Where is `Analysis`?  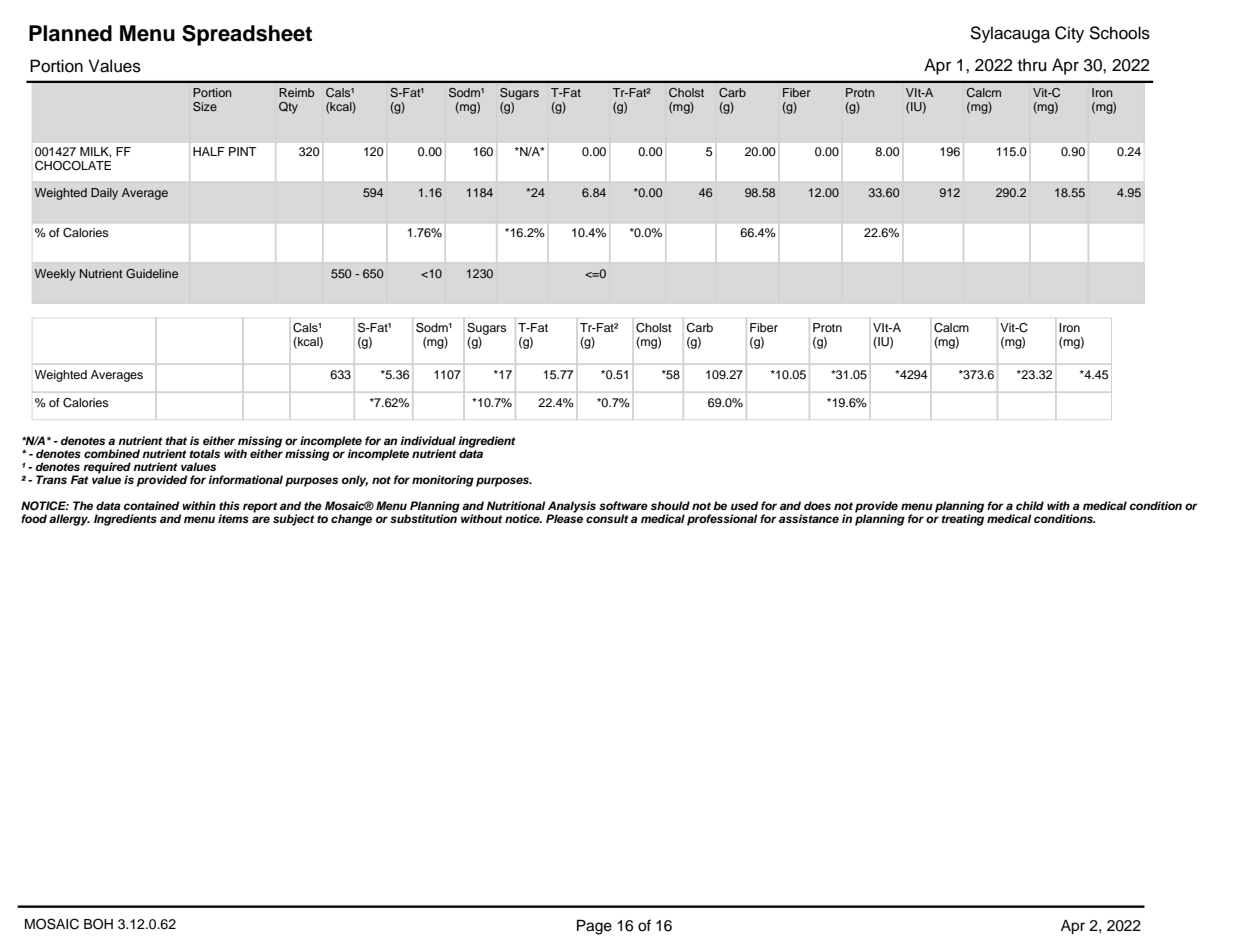 Analysis is located at coordinates (572, 508).
